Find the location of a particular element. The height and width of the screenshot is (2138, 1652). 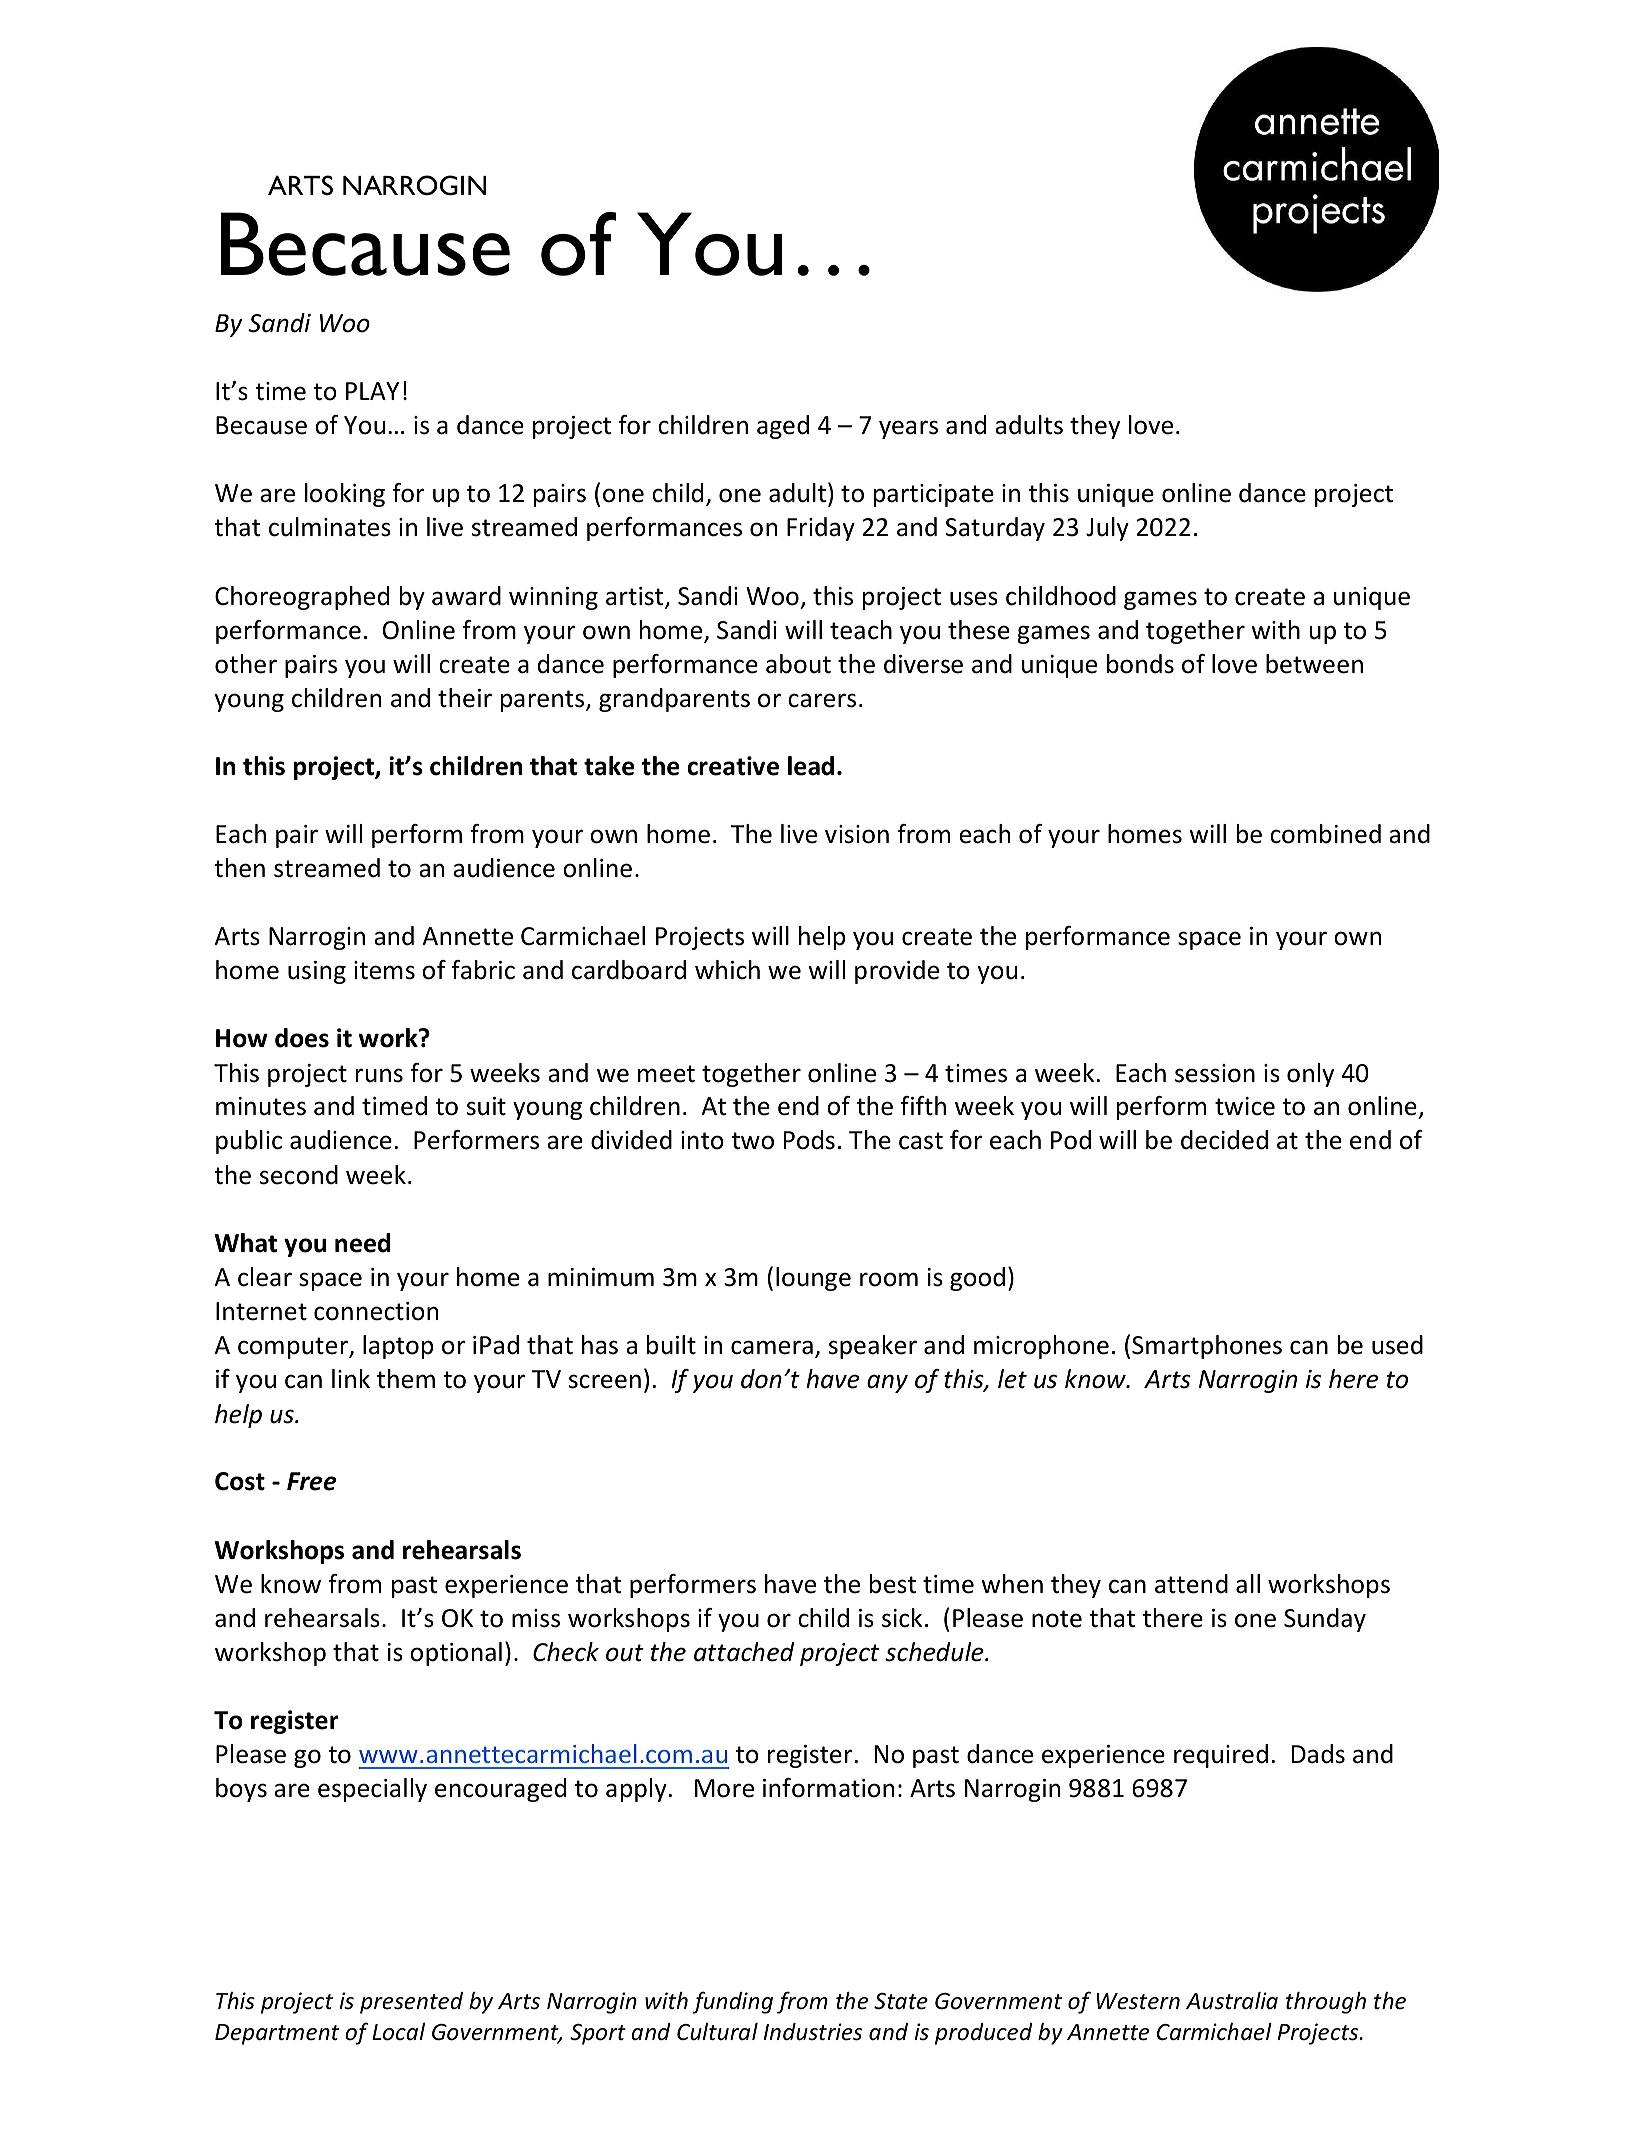

attend is located at coordinates (1191, 1584).
